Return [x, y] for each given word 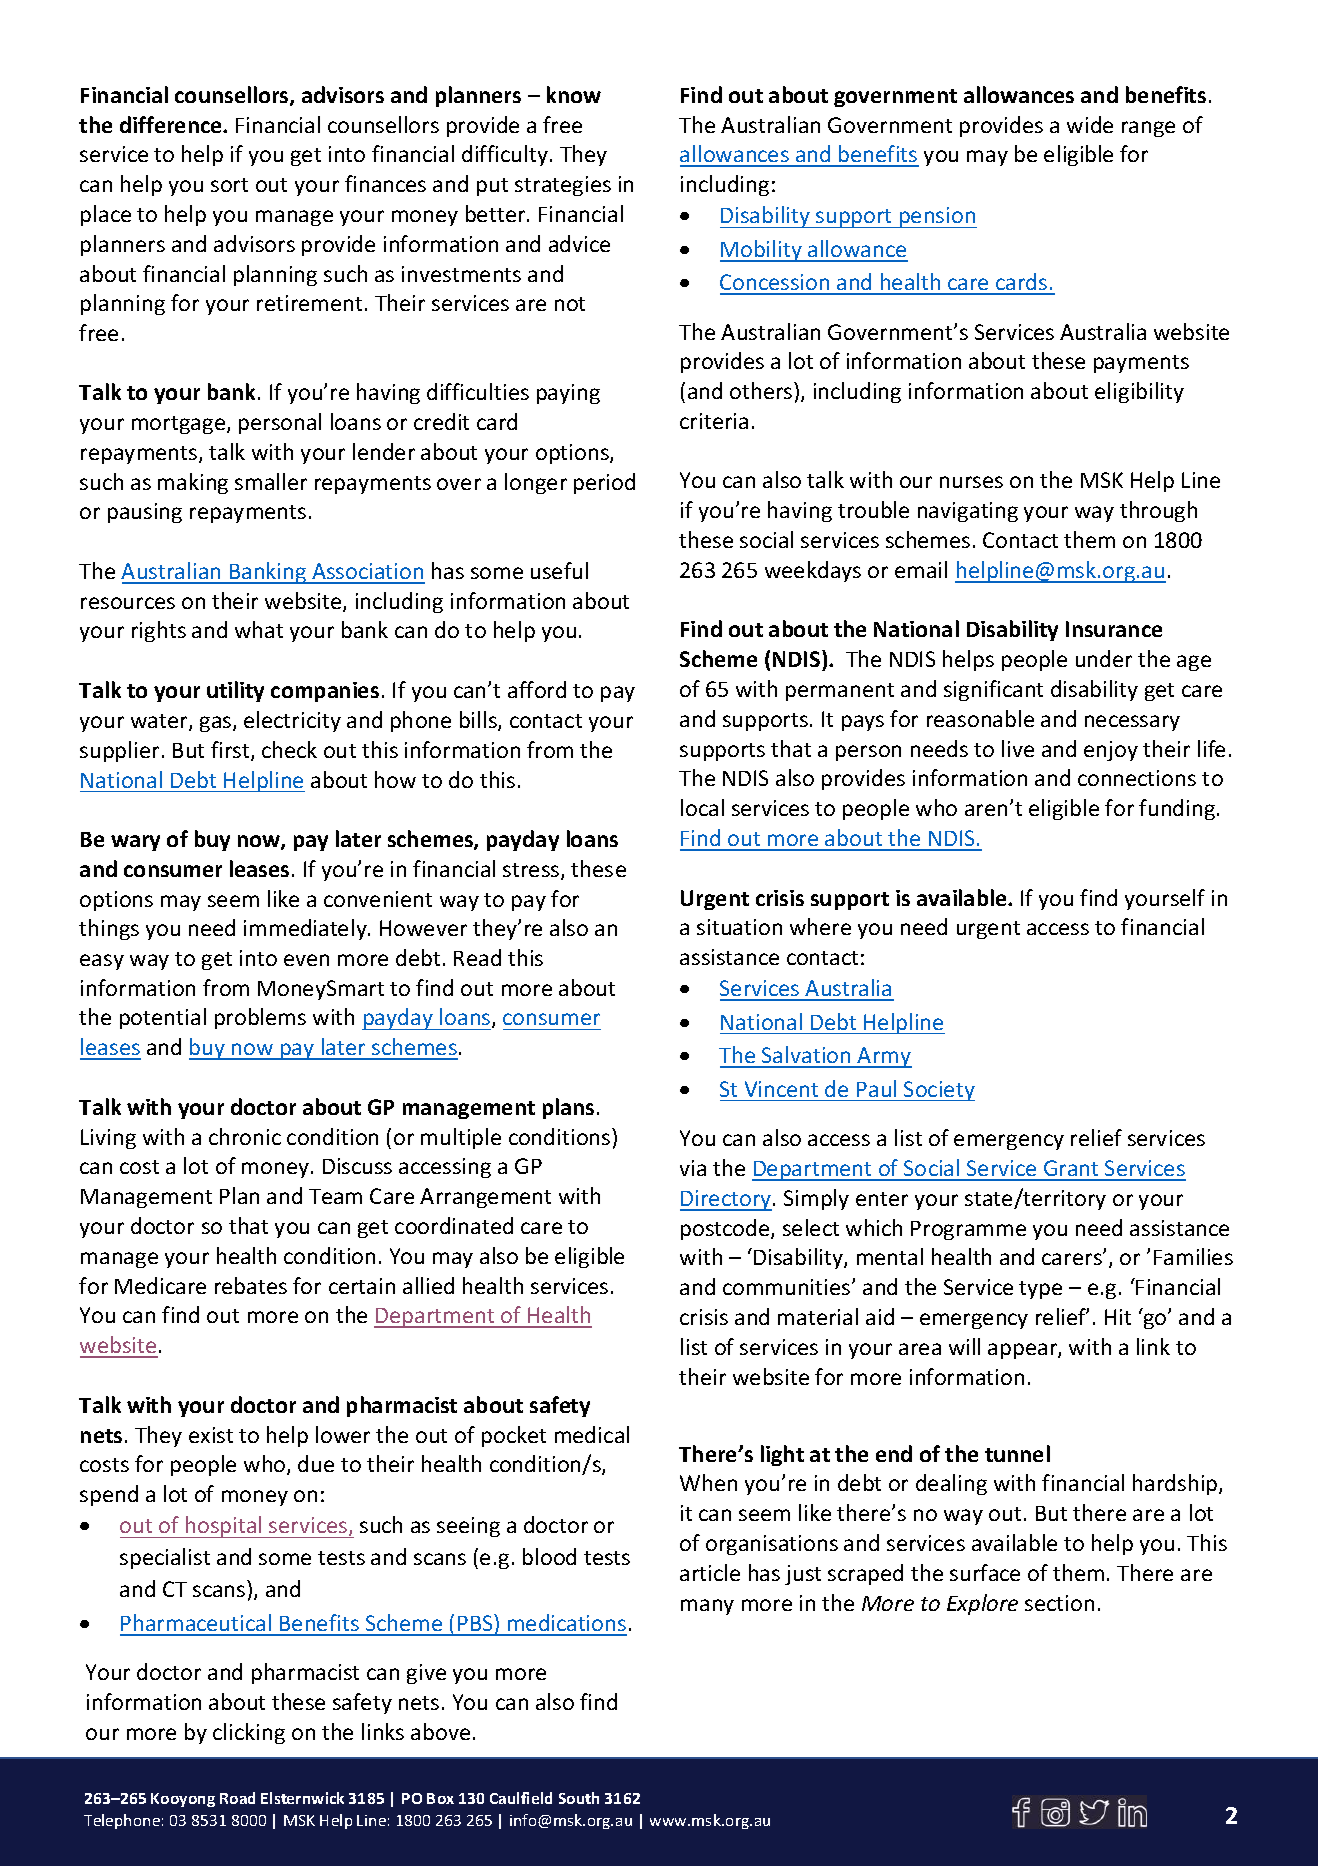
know [574, 94]
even [306, 960]
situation [739, 927]
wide [1090, 124]
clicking [249, 1733]
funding [1177, 809]
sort [229, 185]
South [579, 1798]
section [1059, 1603]
